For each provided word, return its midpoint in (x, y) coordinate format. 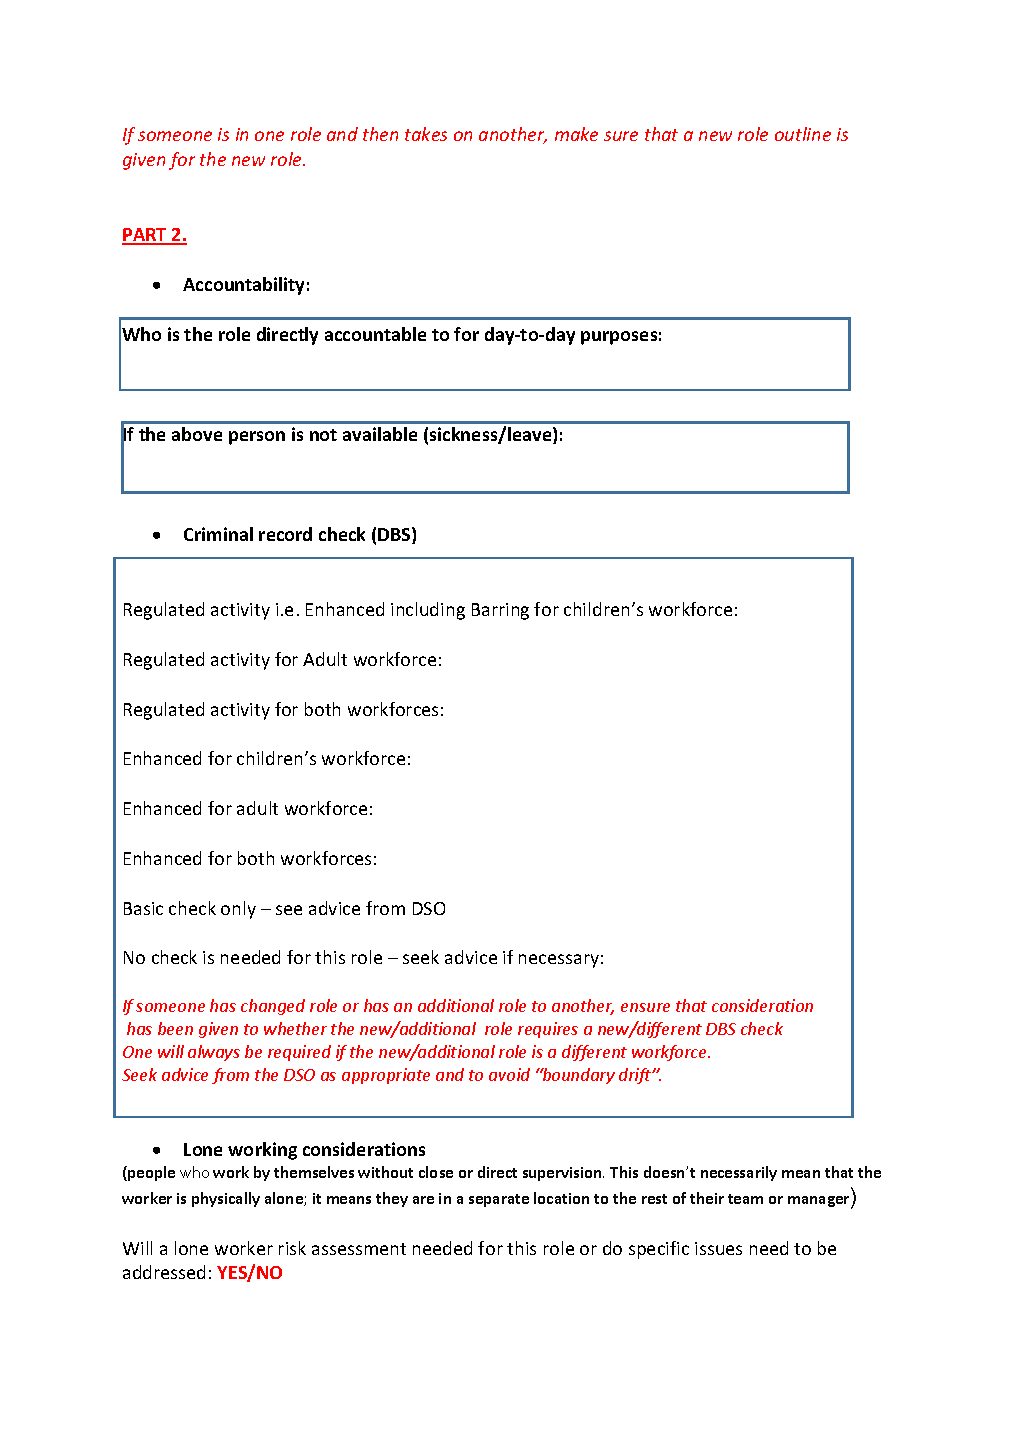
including (428, 611)
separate (499, 1200)
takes (426, 134)
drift (636, 1076)
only (238, 910)
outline (803, 134)
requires (548, 1030)
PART (145, 236)
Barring (500, 611)
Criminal (218, 534)
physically (226, 1199)
